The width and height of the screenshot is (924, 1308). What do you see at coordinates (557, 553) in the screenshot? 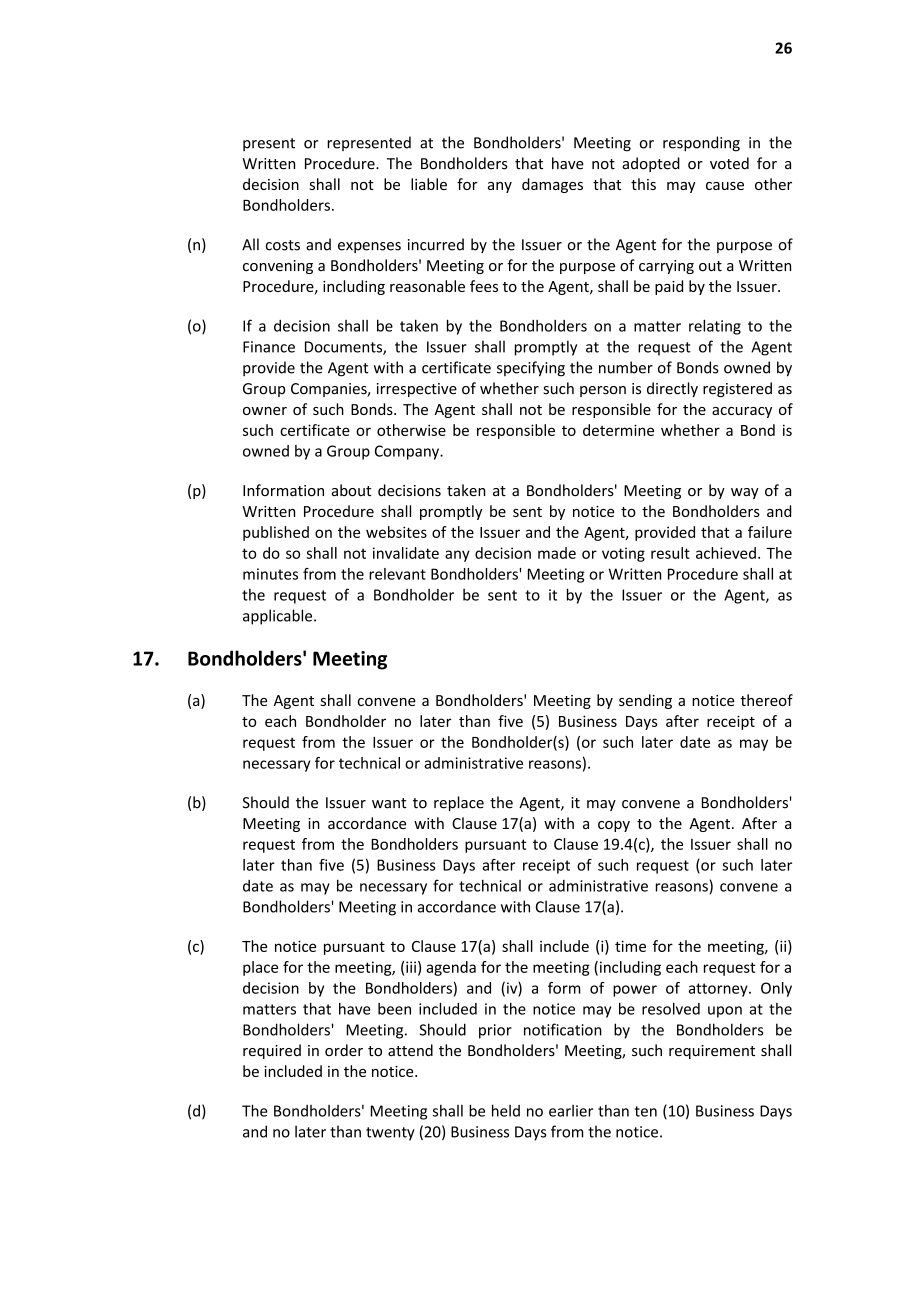
I see `made` at bounding box center [557, 553].
